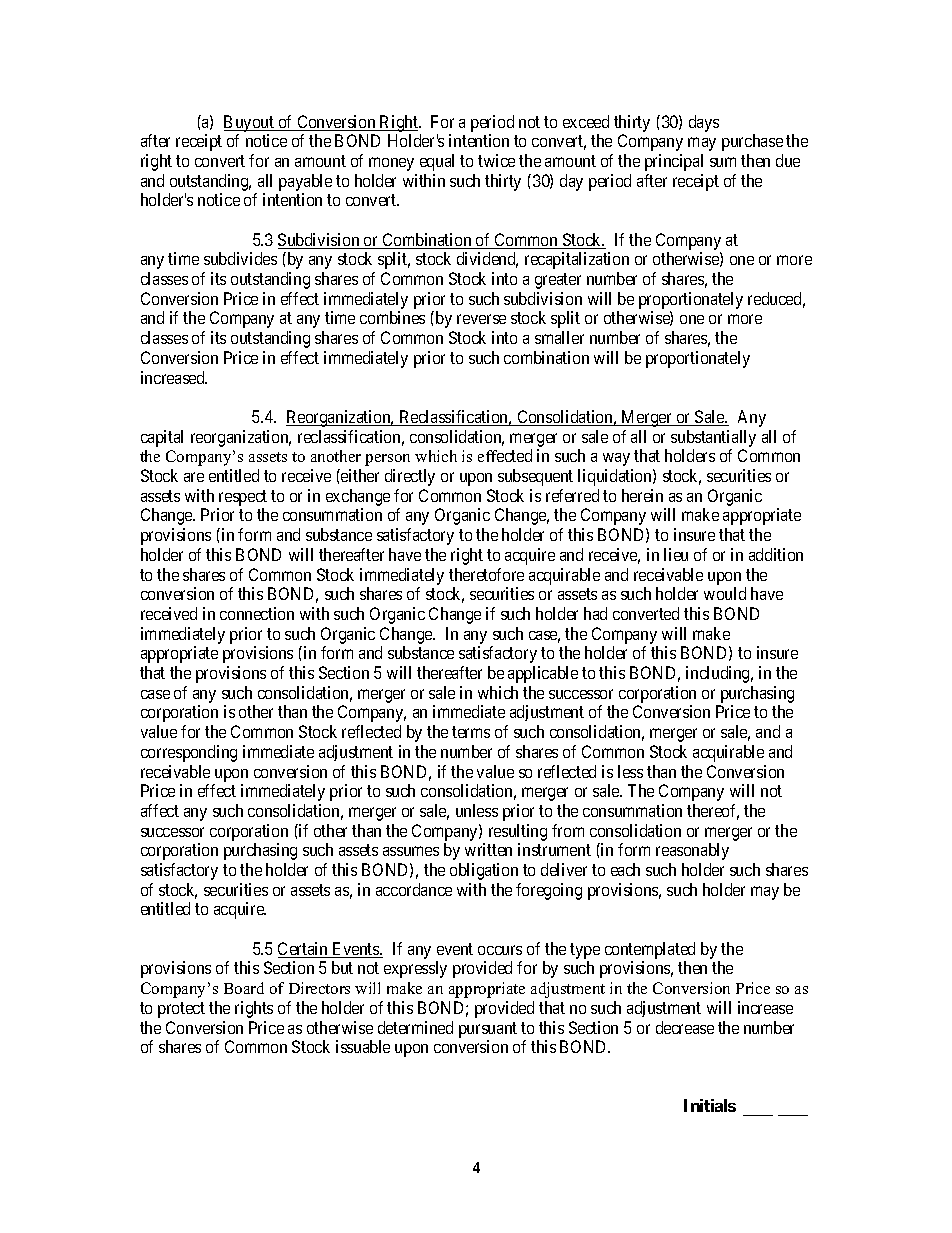 Image resolution: width=952 pixels, height=1233 pixels. What do you see at coordinates (543, 674) in the screenshot?
I see `applicable` at bounding box center [543, 674].
